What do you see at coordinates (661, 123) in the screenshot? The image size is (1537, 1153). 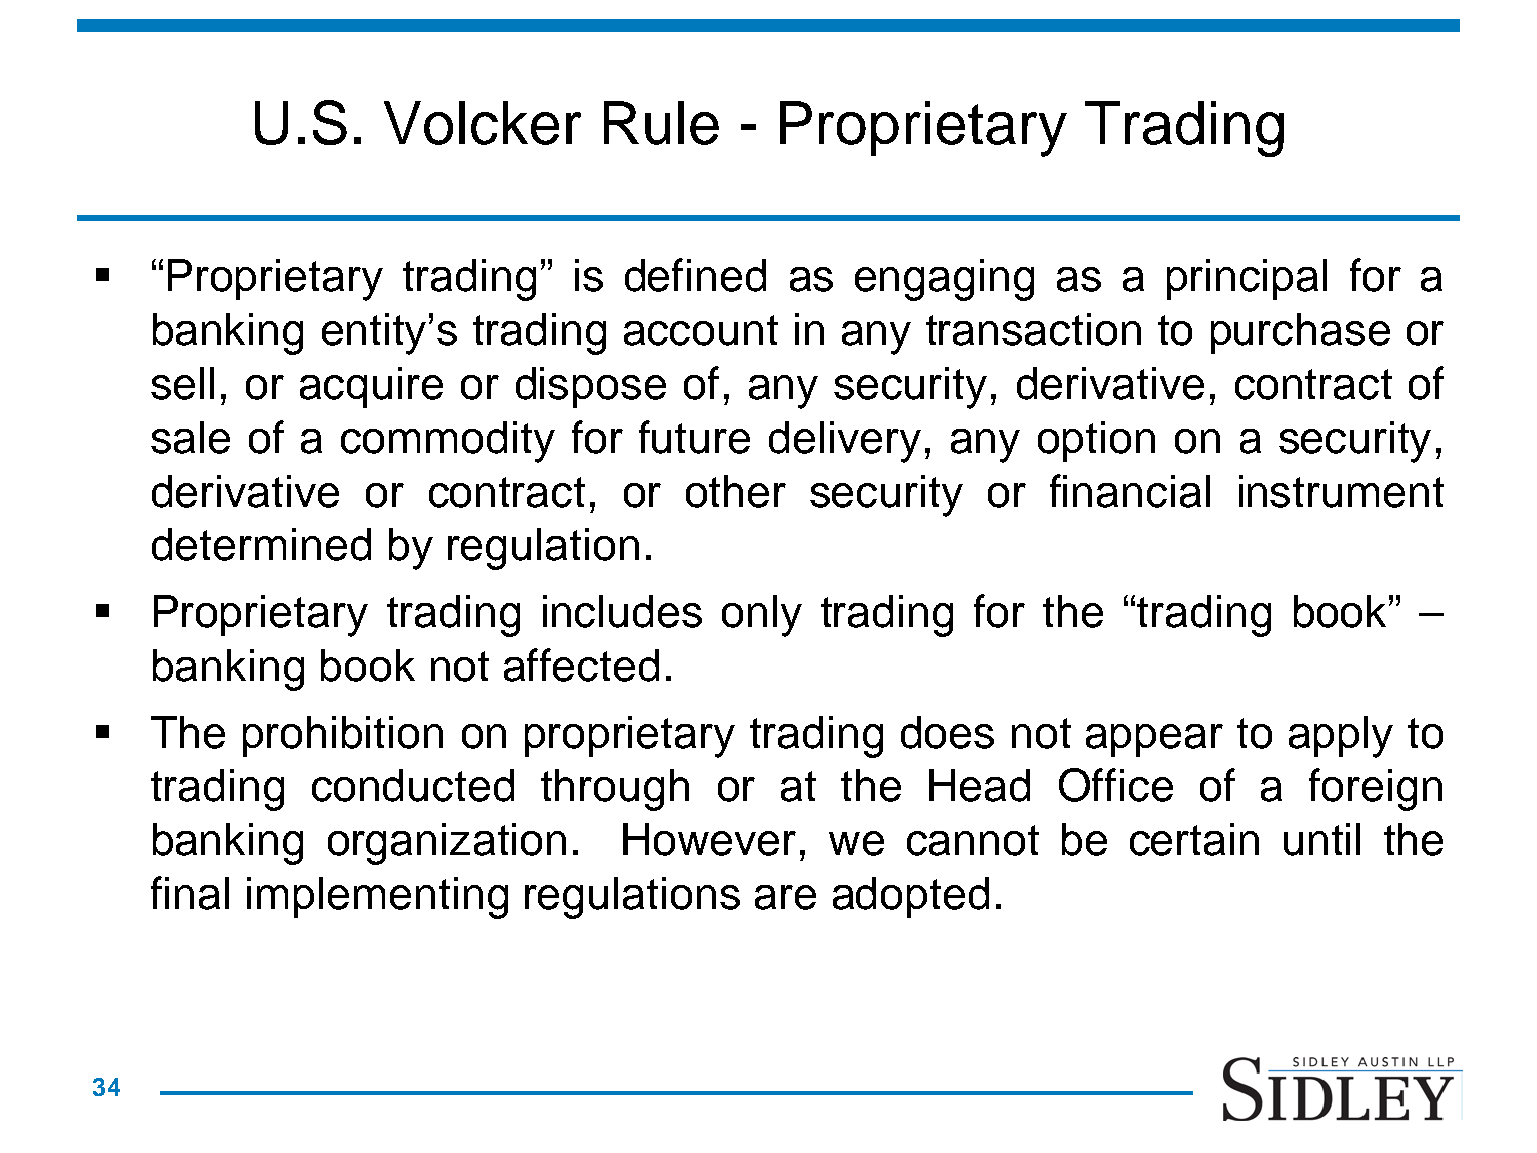 I see `Rule` at bounding box center [661, 123].
